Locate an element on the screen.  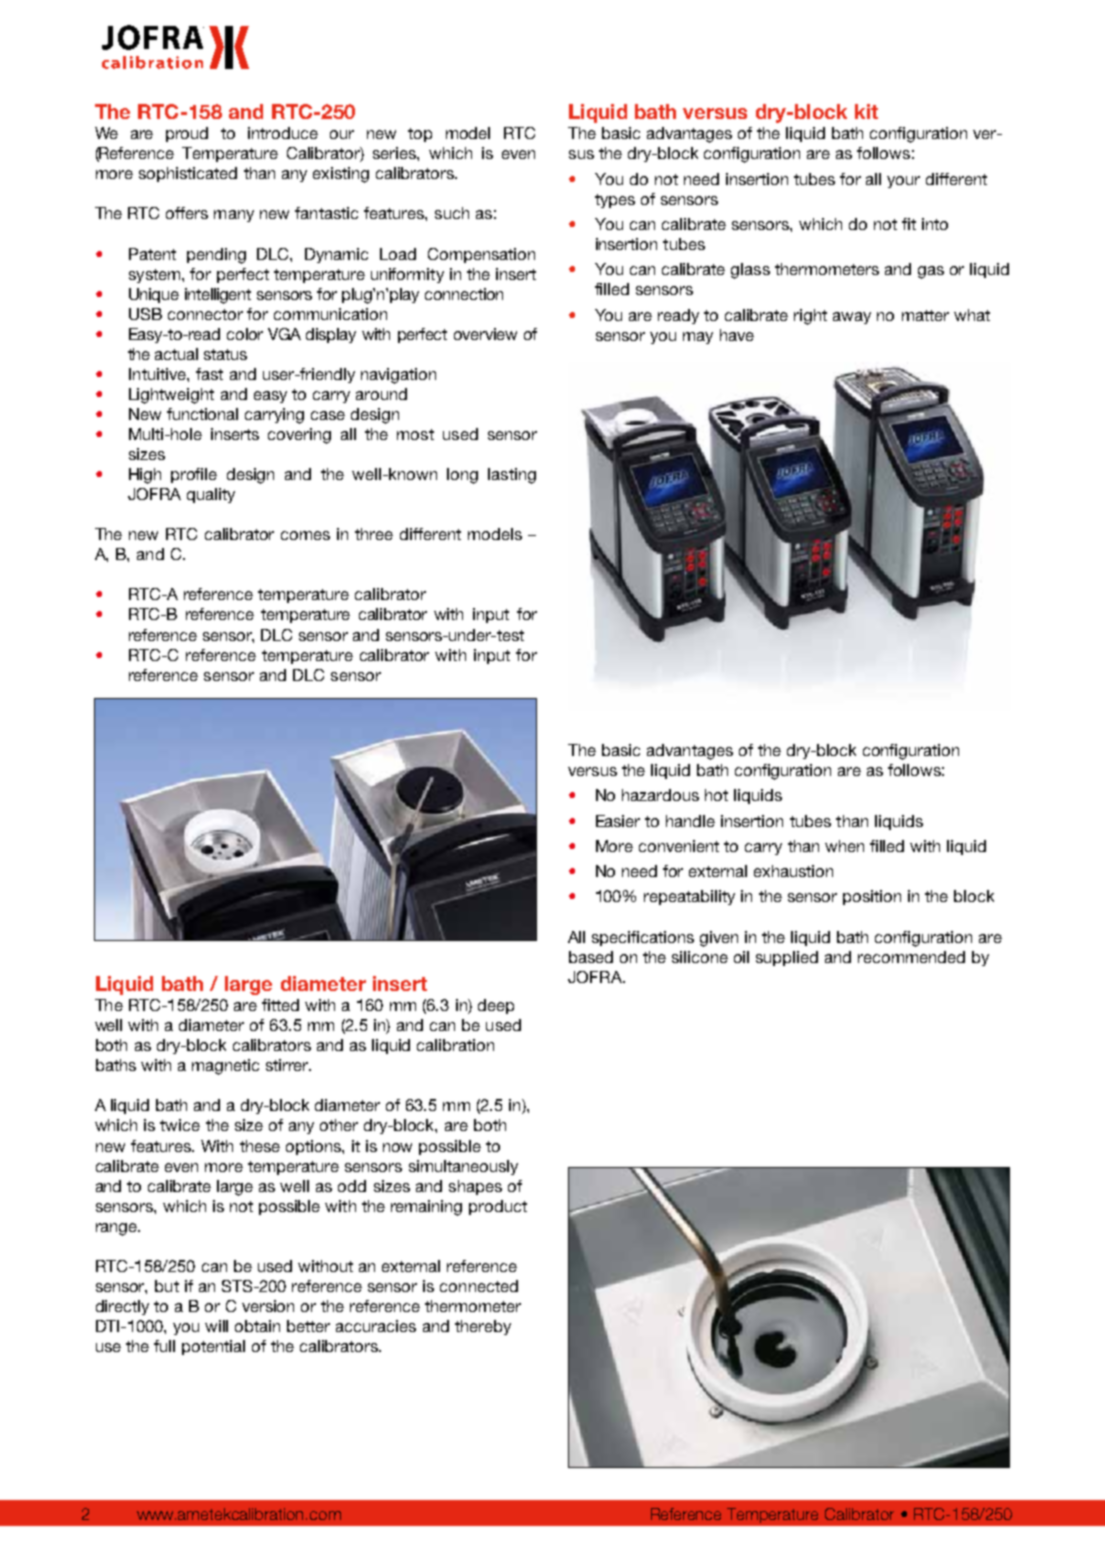
Easier is located at coordinates (618, 821).
